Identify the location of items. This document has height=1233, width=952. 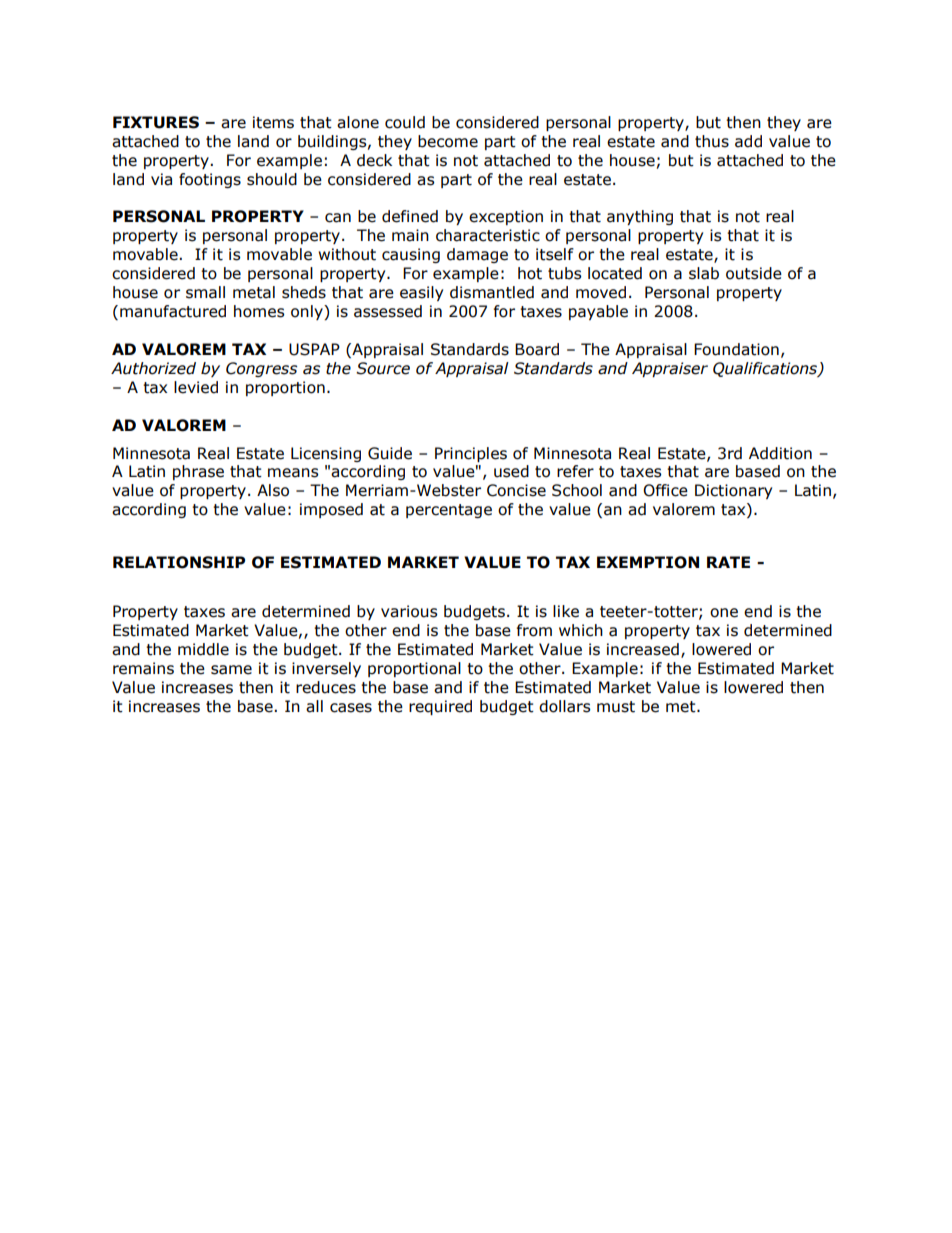
(273, 122).
